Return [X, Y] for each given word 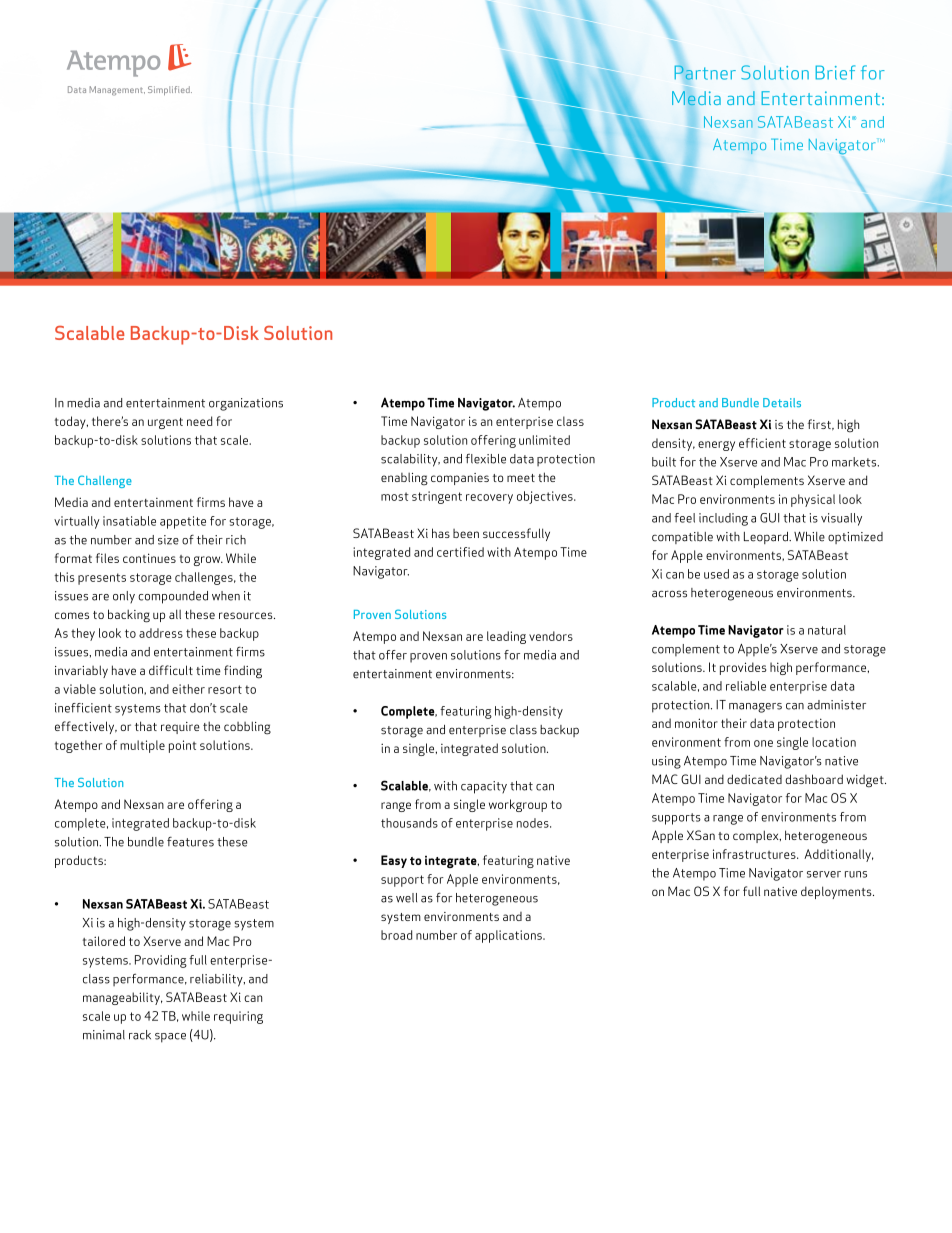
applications [509, 936]
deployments [837, 892]
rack [140, 1035]
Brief [835, 72]
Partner [705, 72]
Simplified [170, 90]
